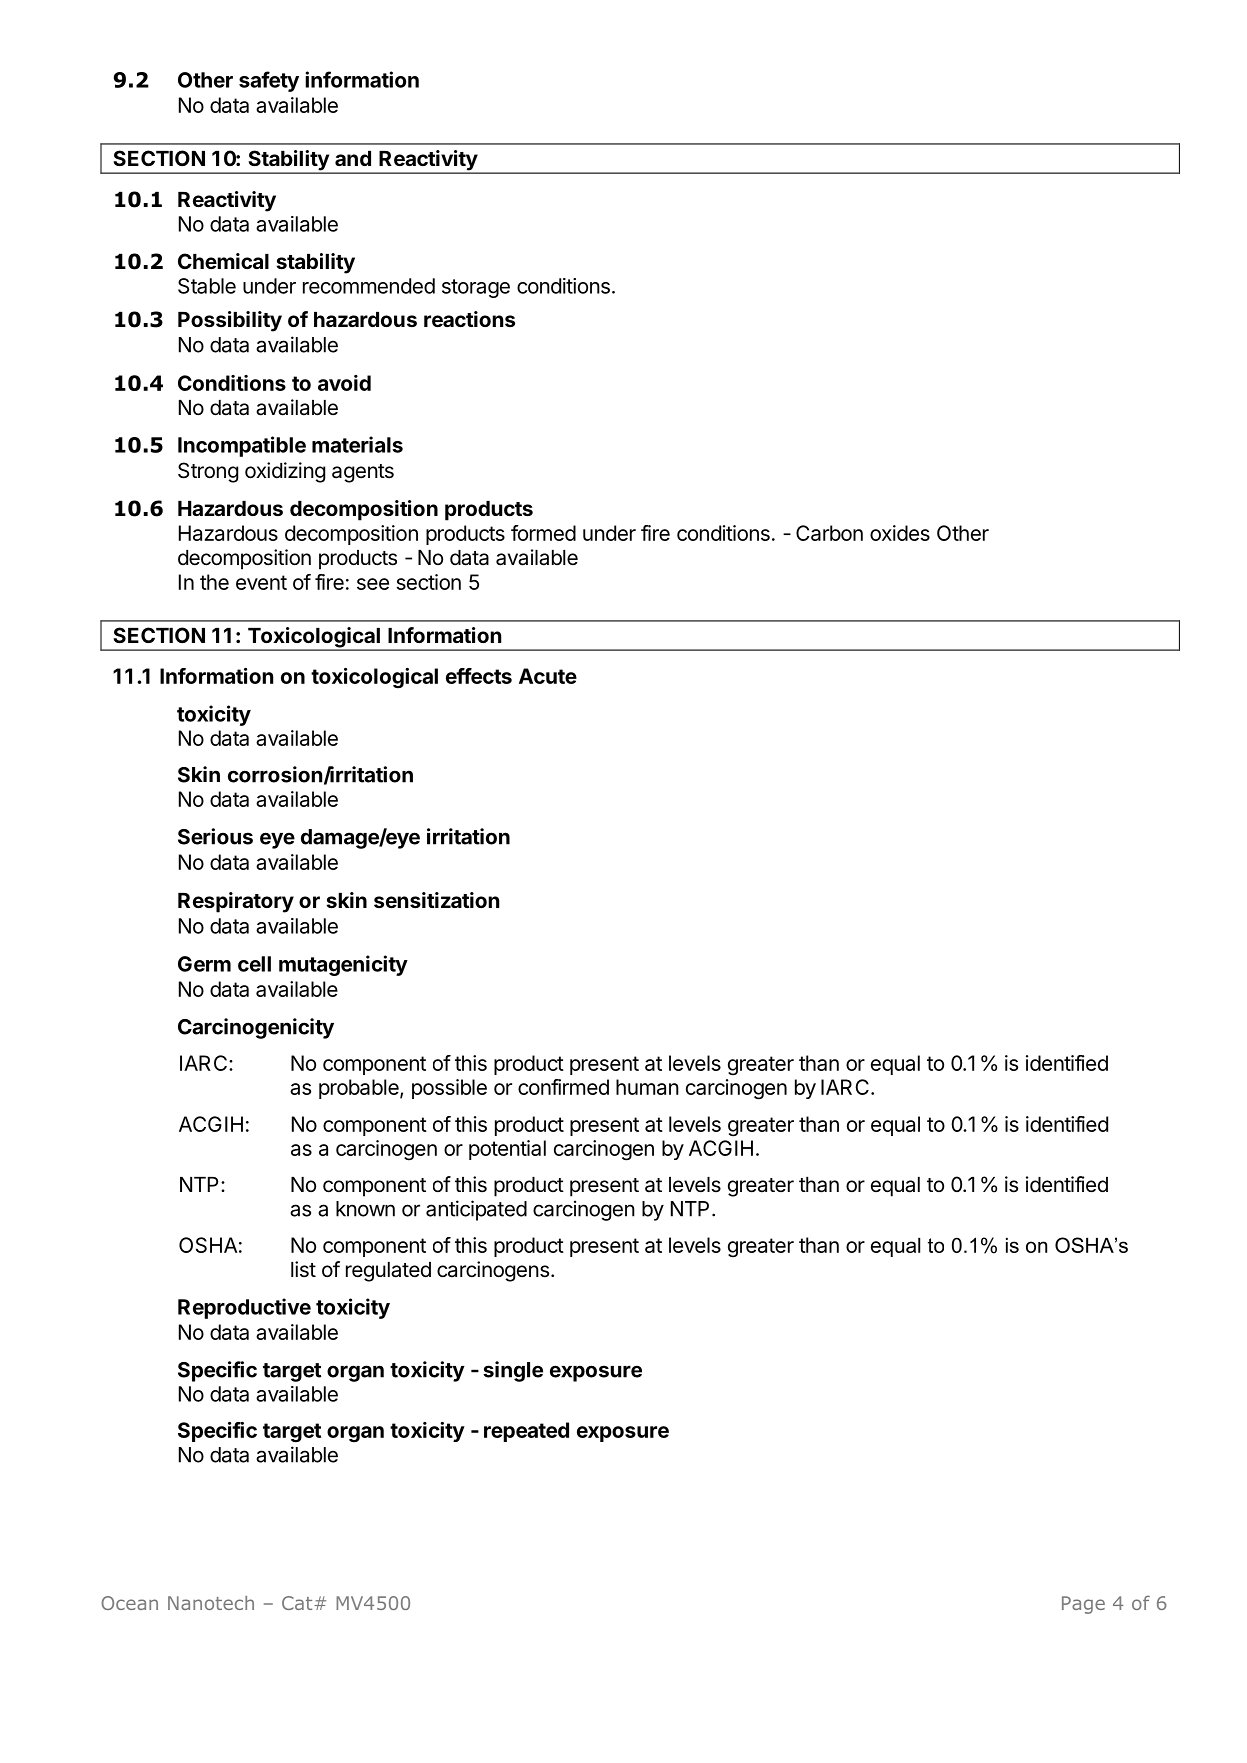 This image has width=1247, height=1763. I want to click on safety, so click(269, 81).
